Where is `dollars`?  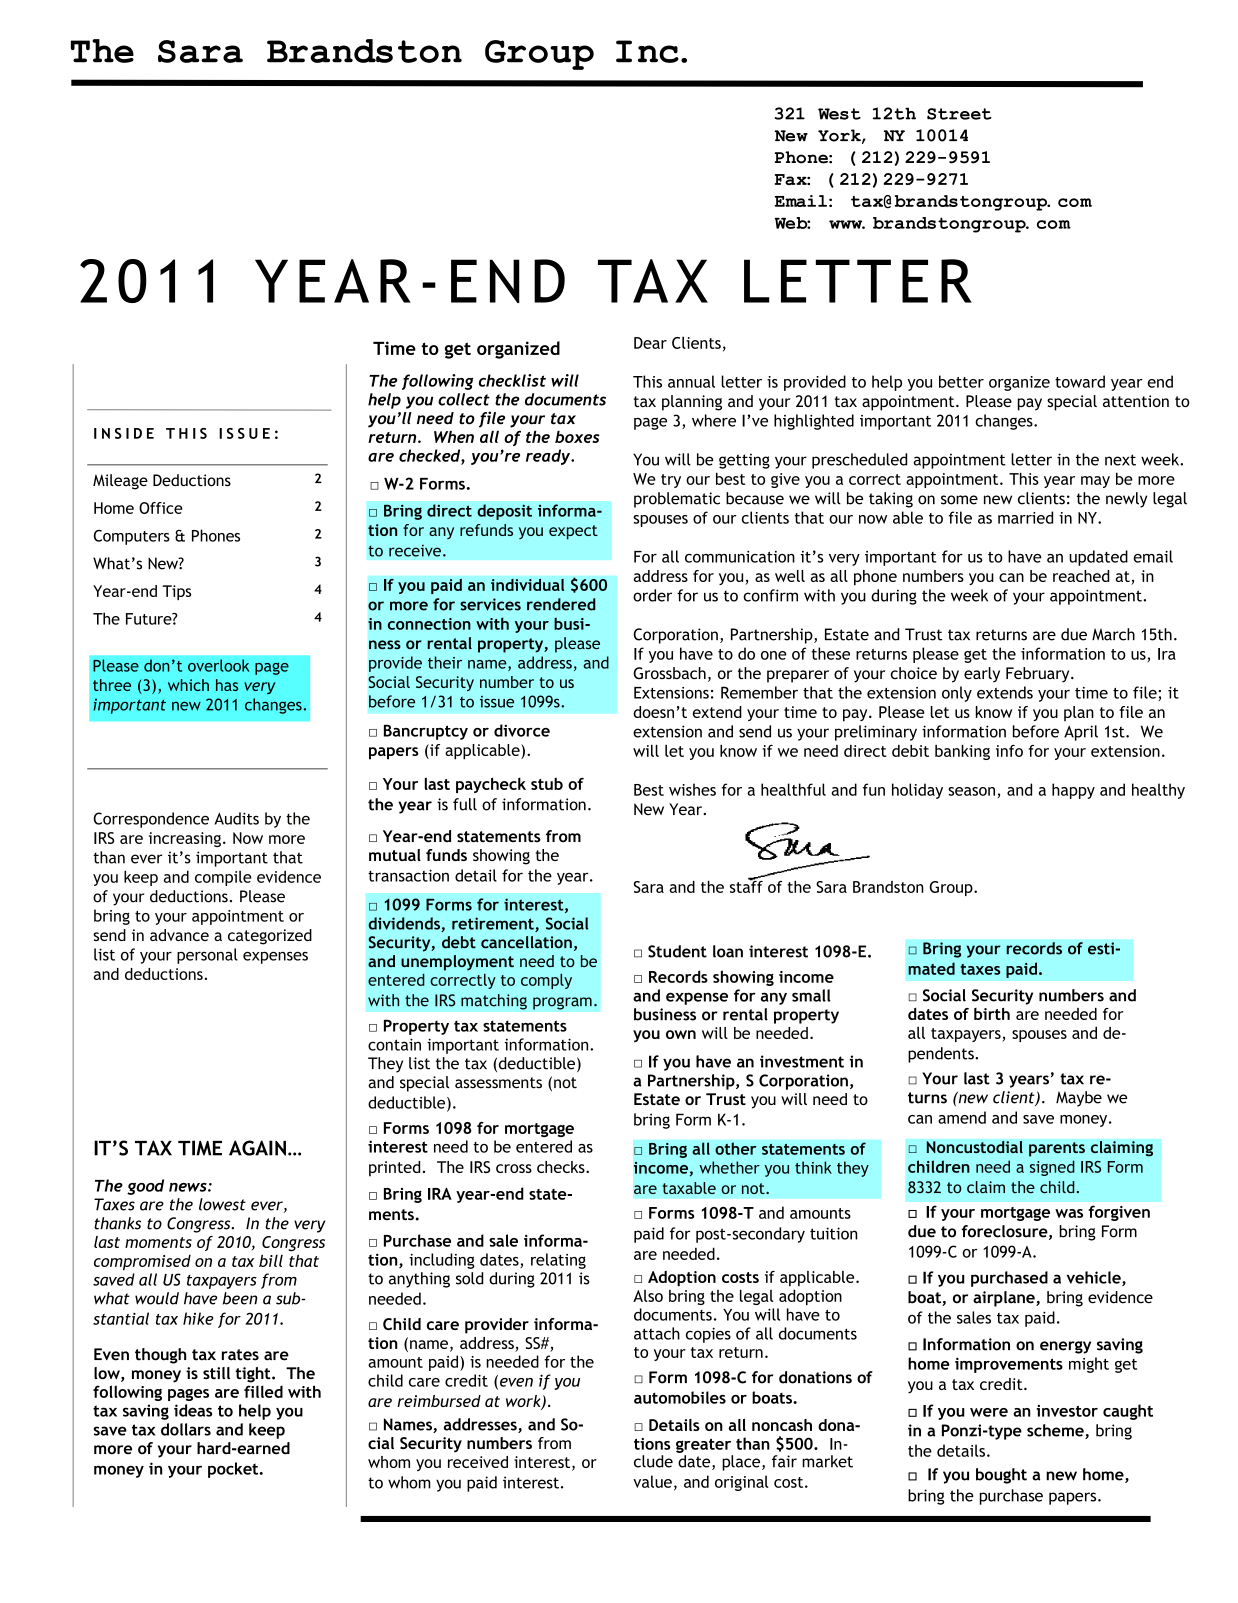 dollars is located at coordinates (186, 1429).
